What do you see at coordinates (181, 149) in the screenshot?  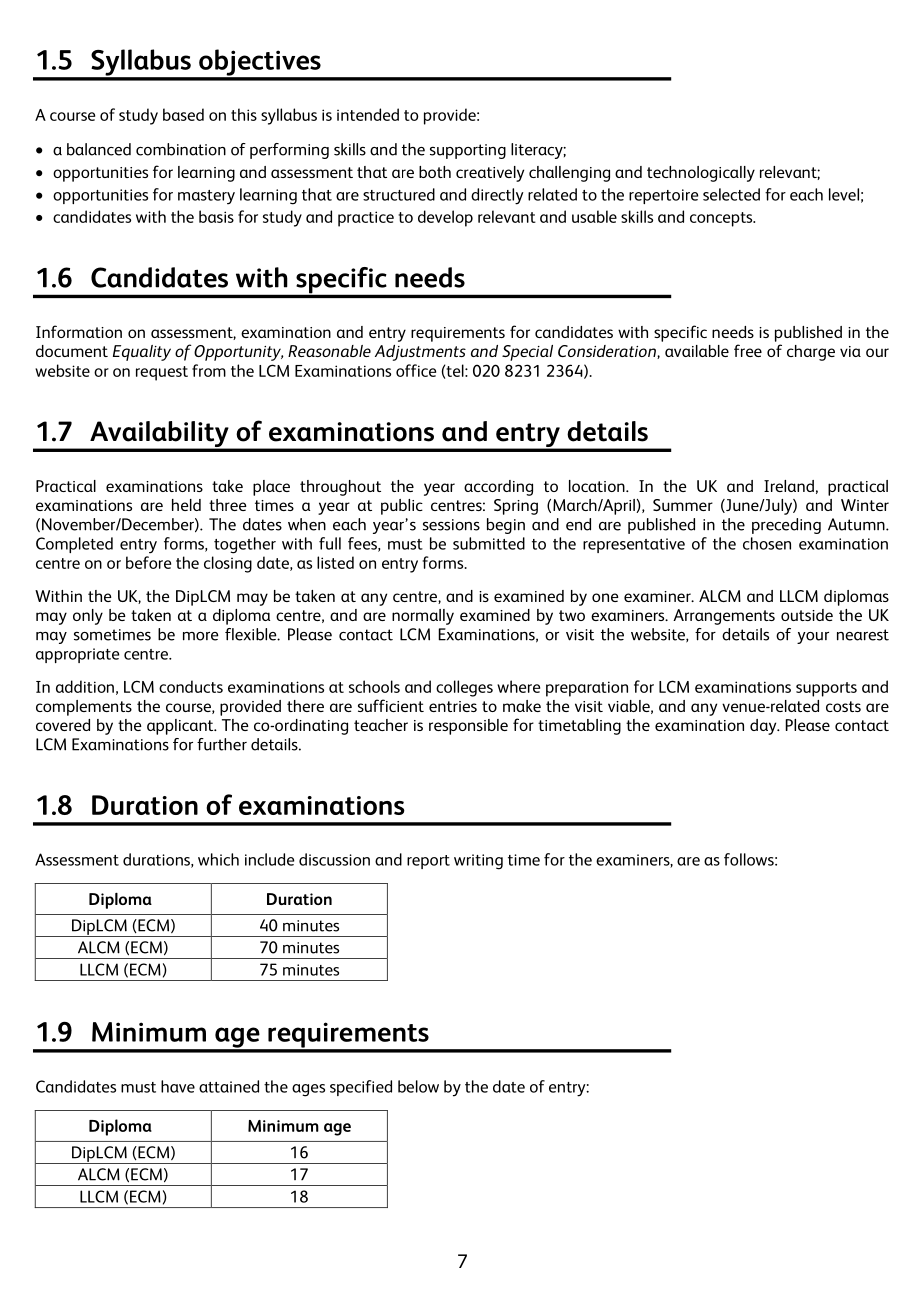 I see `combination` at bounding box center [181, 149].
